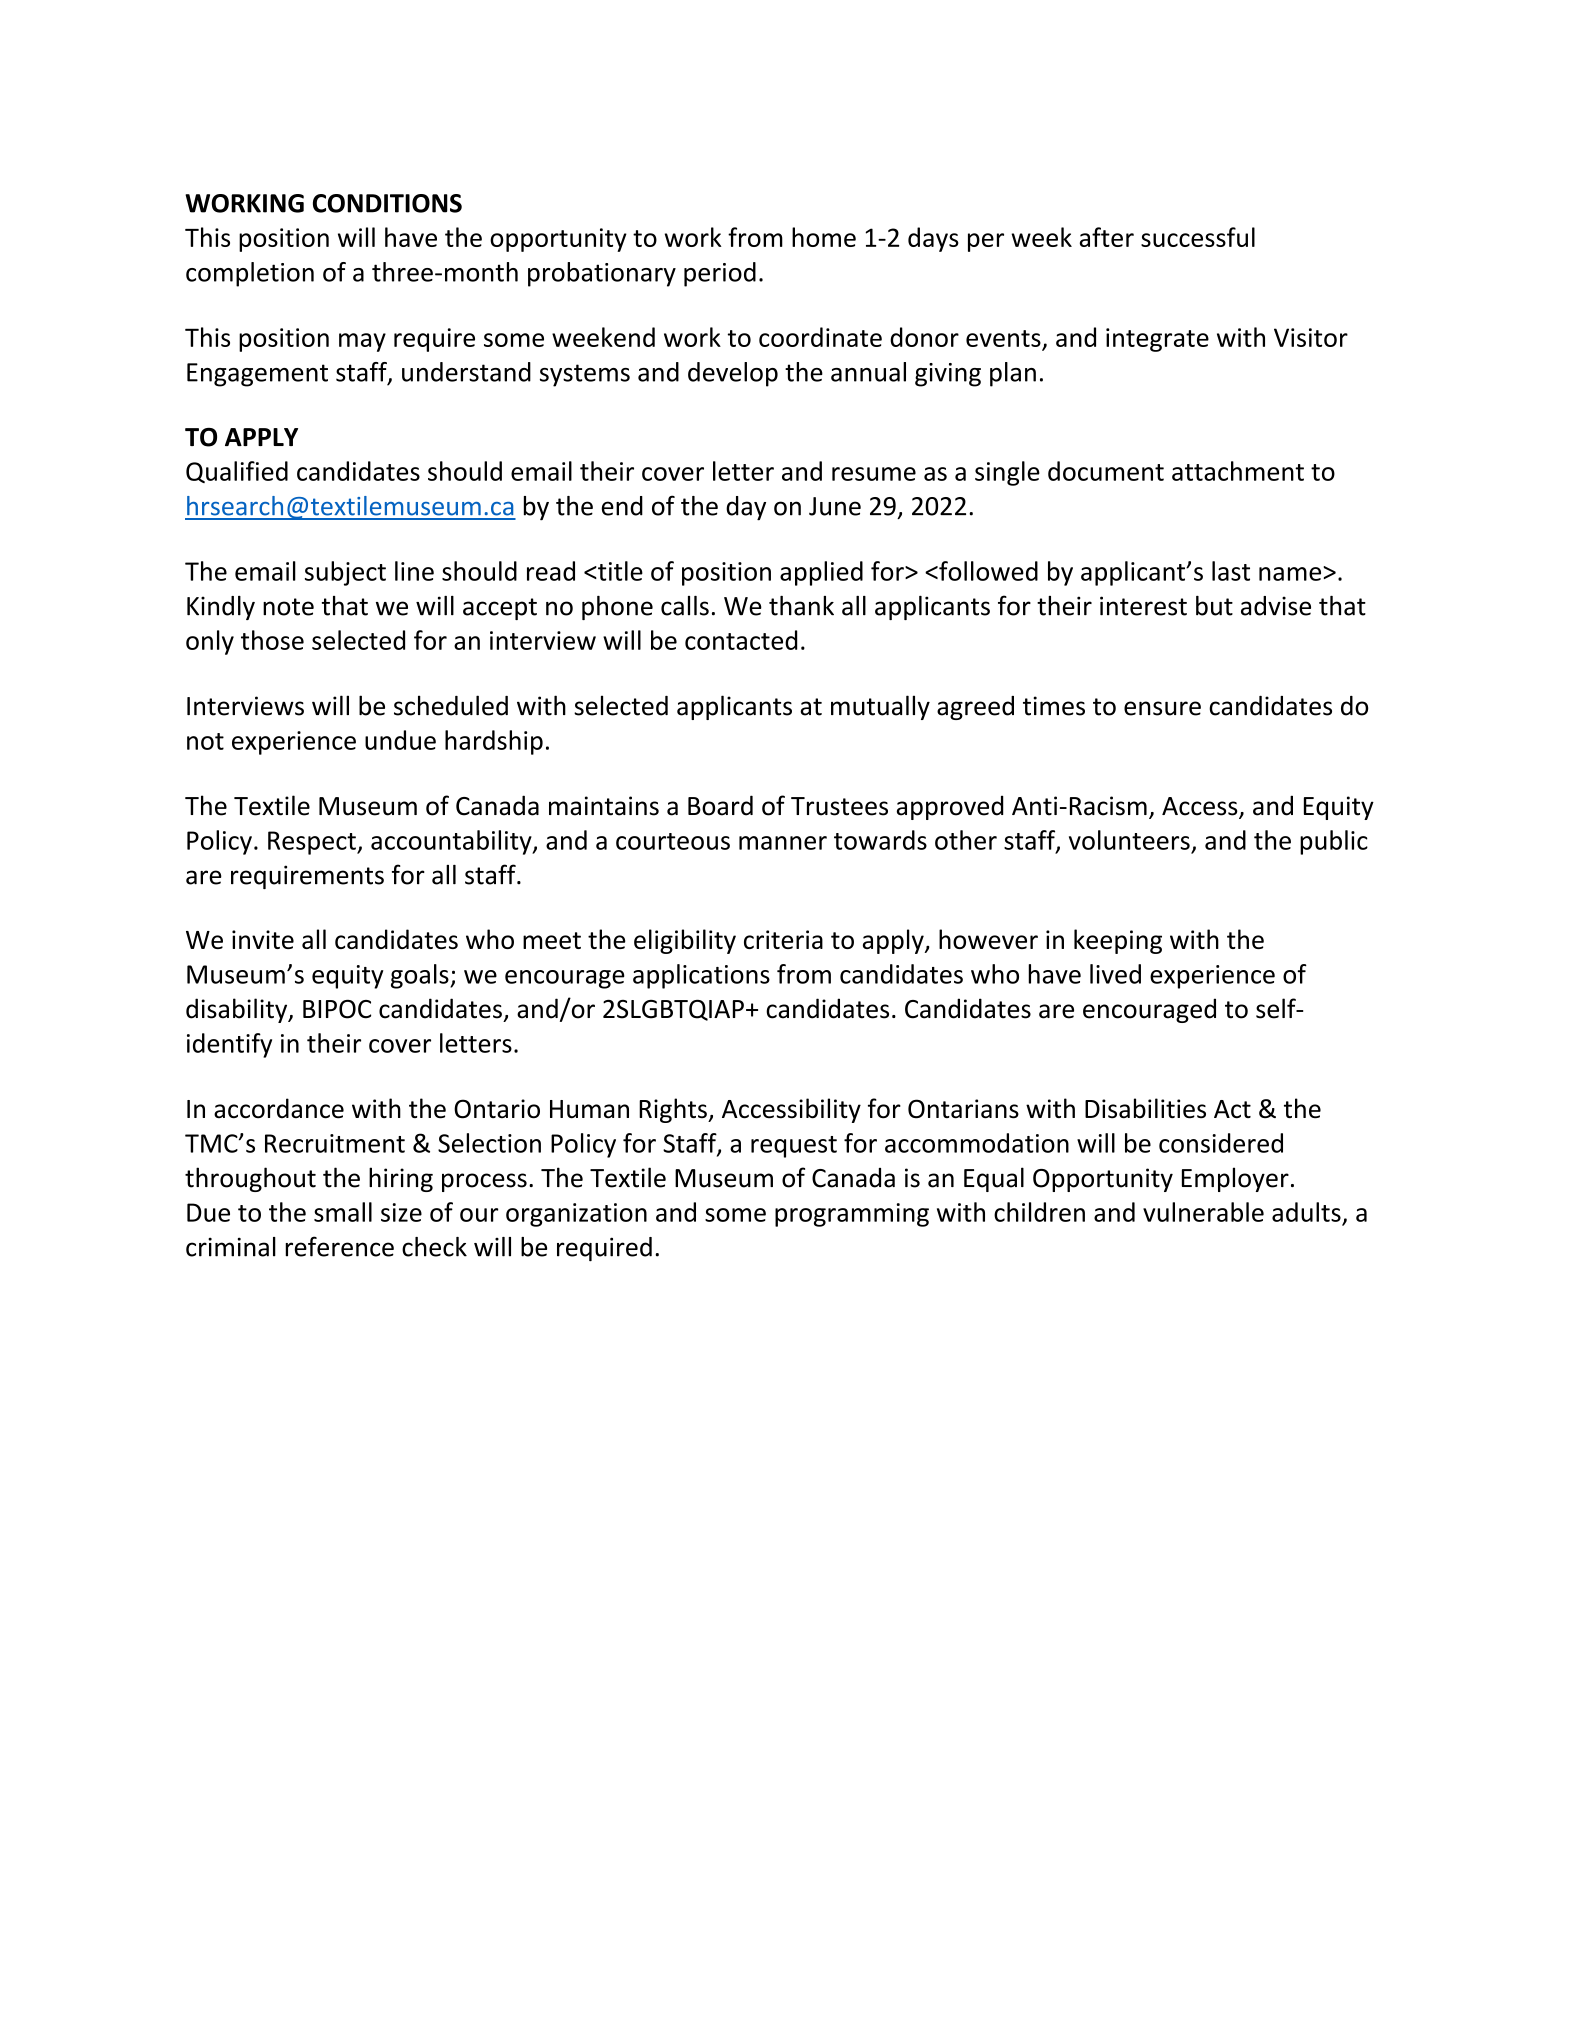  Describe the element at coordinates (852, 1215) in the screenshot. I see `programming` at that location.
